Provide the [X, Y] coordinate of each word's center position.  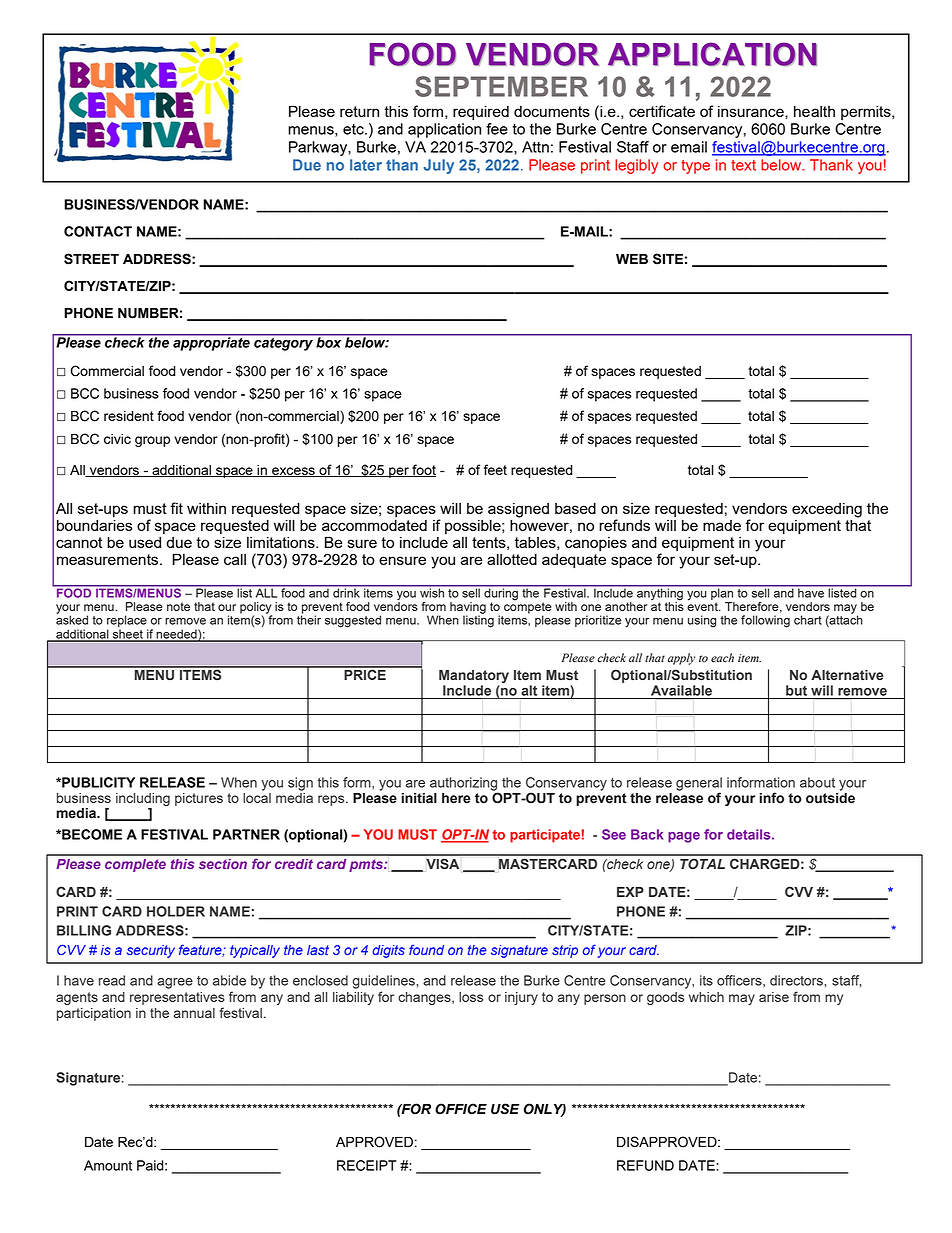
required [481, 113]
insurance [752, 111]
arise [774, 997]
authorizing [464, 785]
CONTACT [98, 231]
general [699, 785]
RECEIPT [367, 1165]
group [152, 441]
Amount [108, 1165]
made [722, 525]
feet [495, 469]
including [143, 799]
